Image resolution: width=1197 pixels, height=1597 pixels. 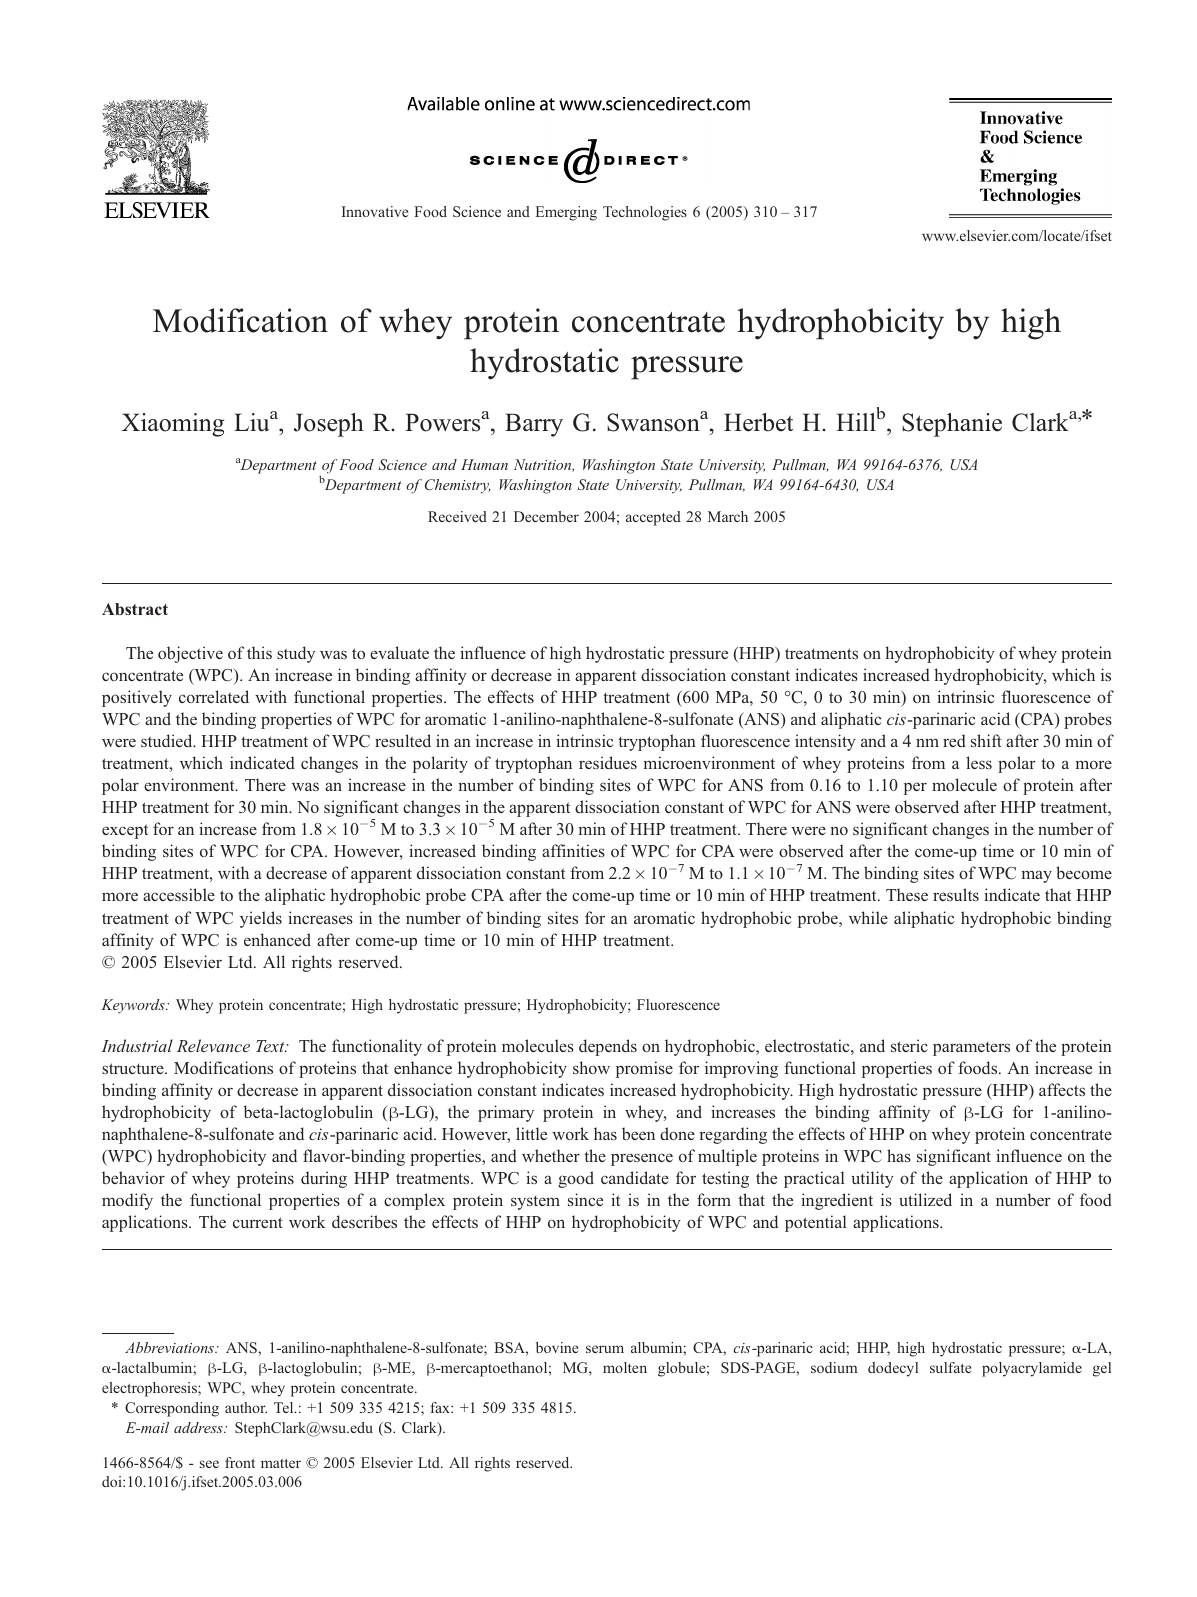 What do you see at coordinates (214, 696) in the screenshot?
I see `correlated` at bounding box center [214, 696].
